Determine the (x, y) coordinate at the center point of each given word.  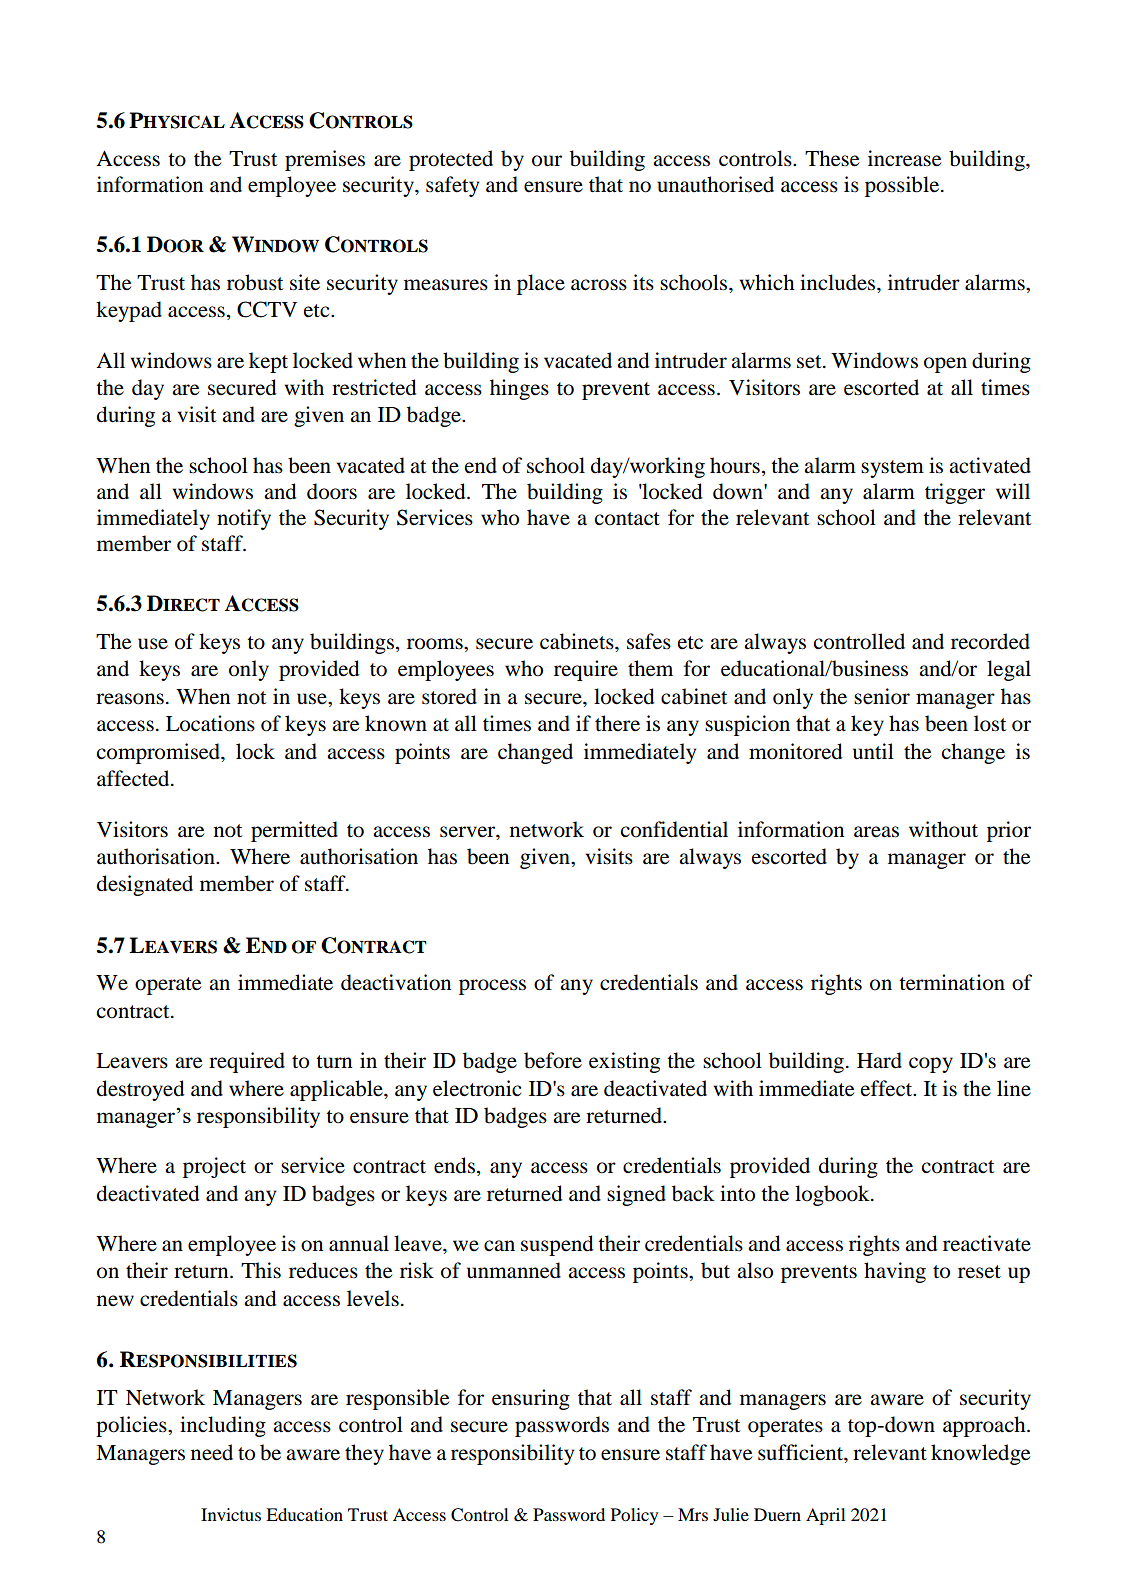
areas (876, 832)
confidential (674, 829)
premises (325, 160)
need (212, 1452)
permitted (294, 831)
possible (903, 186)
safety (452, 186)
